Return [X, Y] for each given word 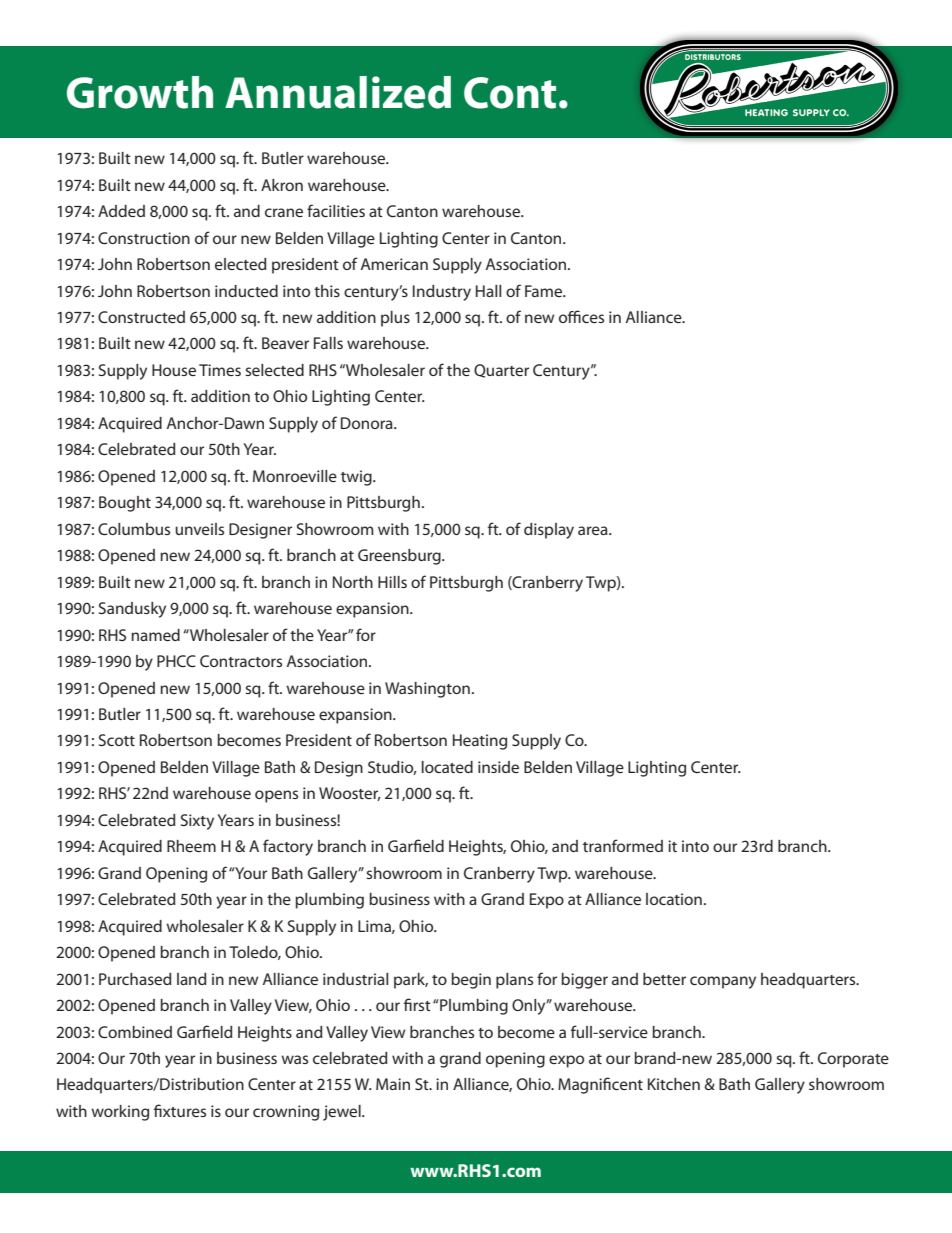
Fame [545, 291]
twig [357, 478]
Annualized [338, 92]
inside [498, 767]
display [549, 531]
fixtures [180, 1110]
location [674, 899]
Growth [140, 92]
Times [220, 370]
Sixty [197, 822]
